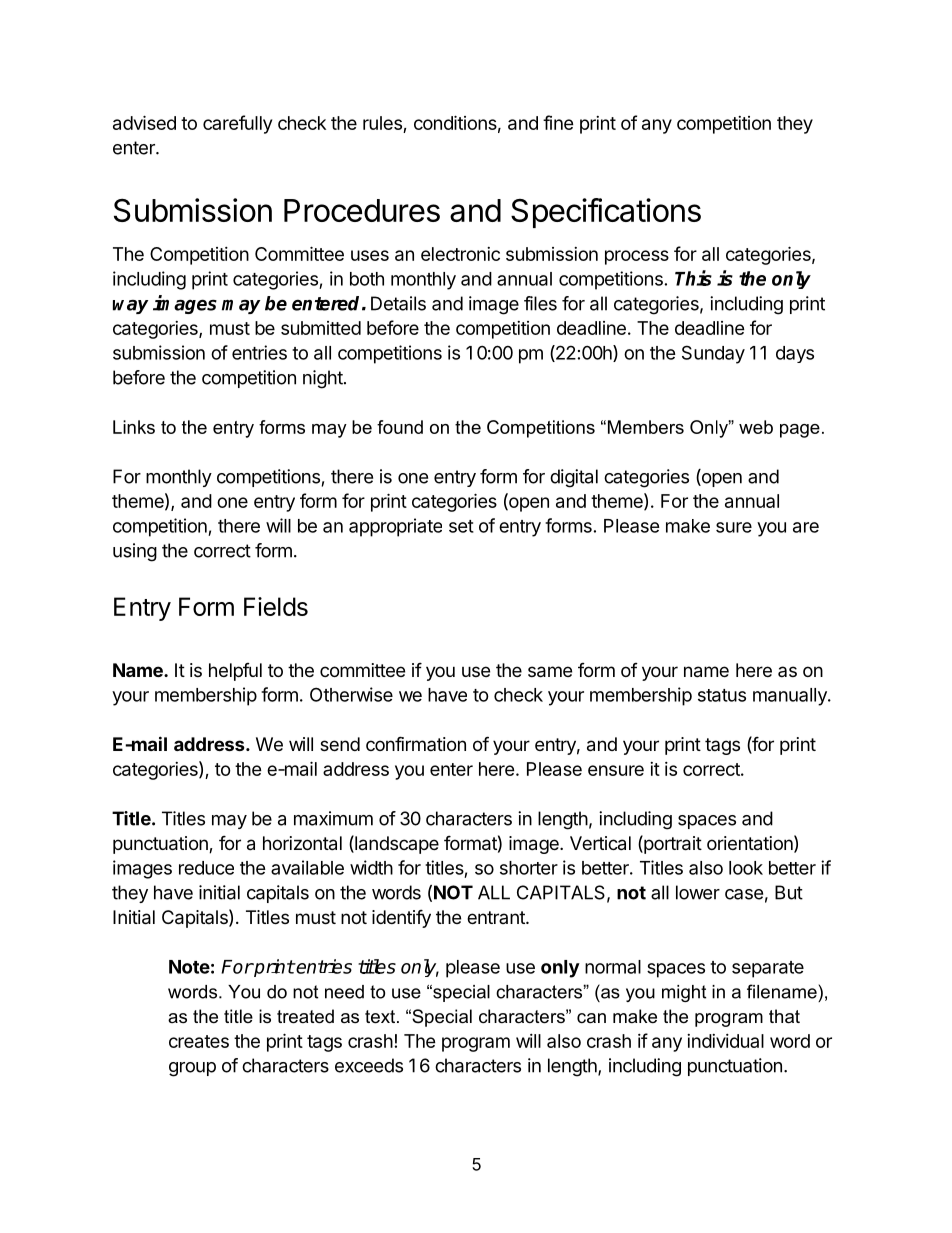 This screenshot has width=952, height=1233. I want to click on way, so click(130, 307).
